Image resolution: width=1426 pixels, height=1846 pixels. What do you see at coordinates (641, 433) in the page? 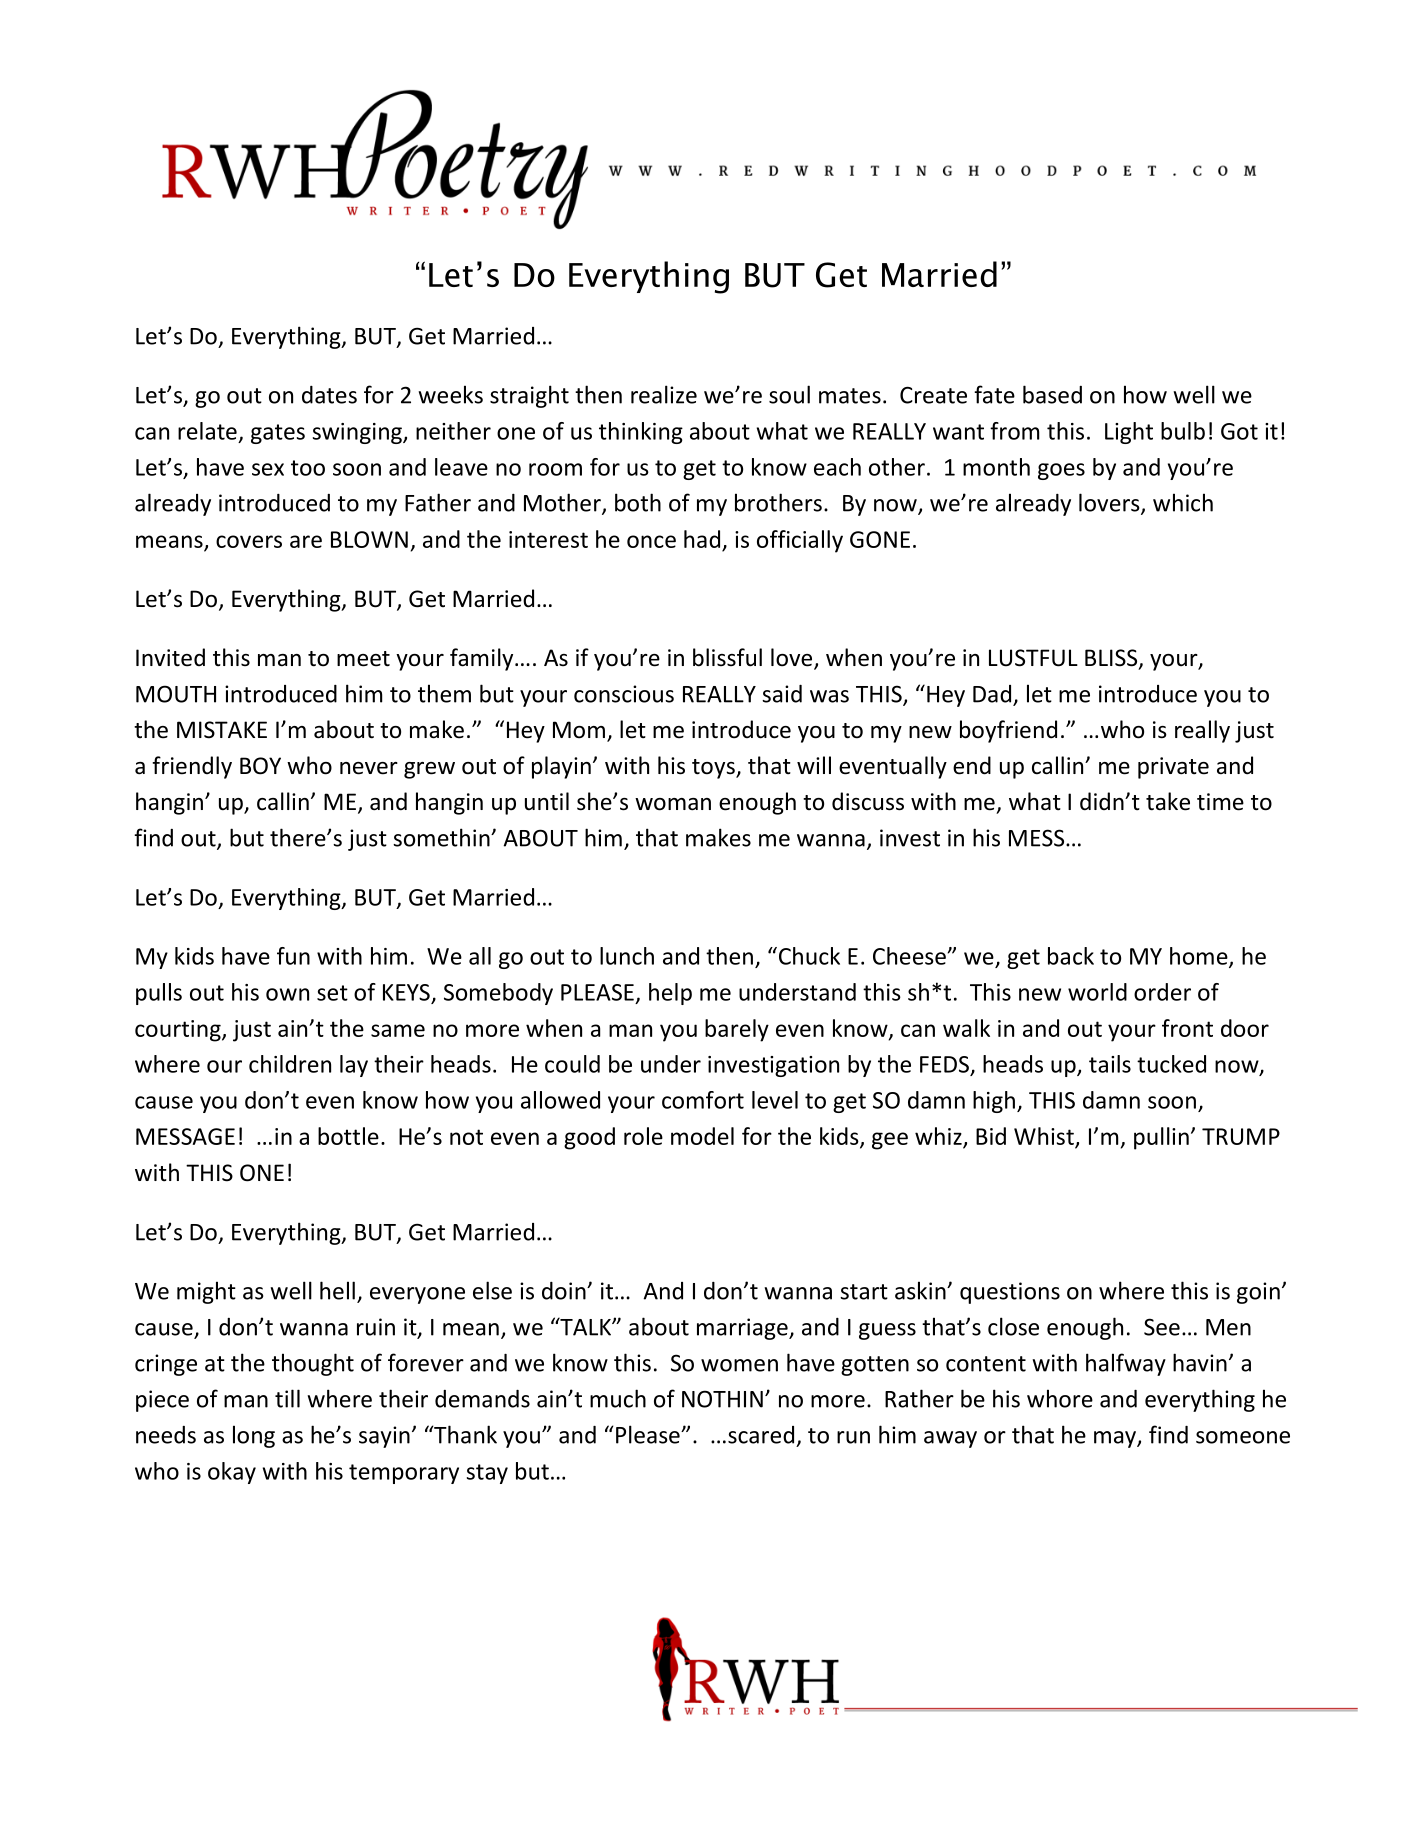
I see `thinking` at bounding box center [641, 433].
